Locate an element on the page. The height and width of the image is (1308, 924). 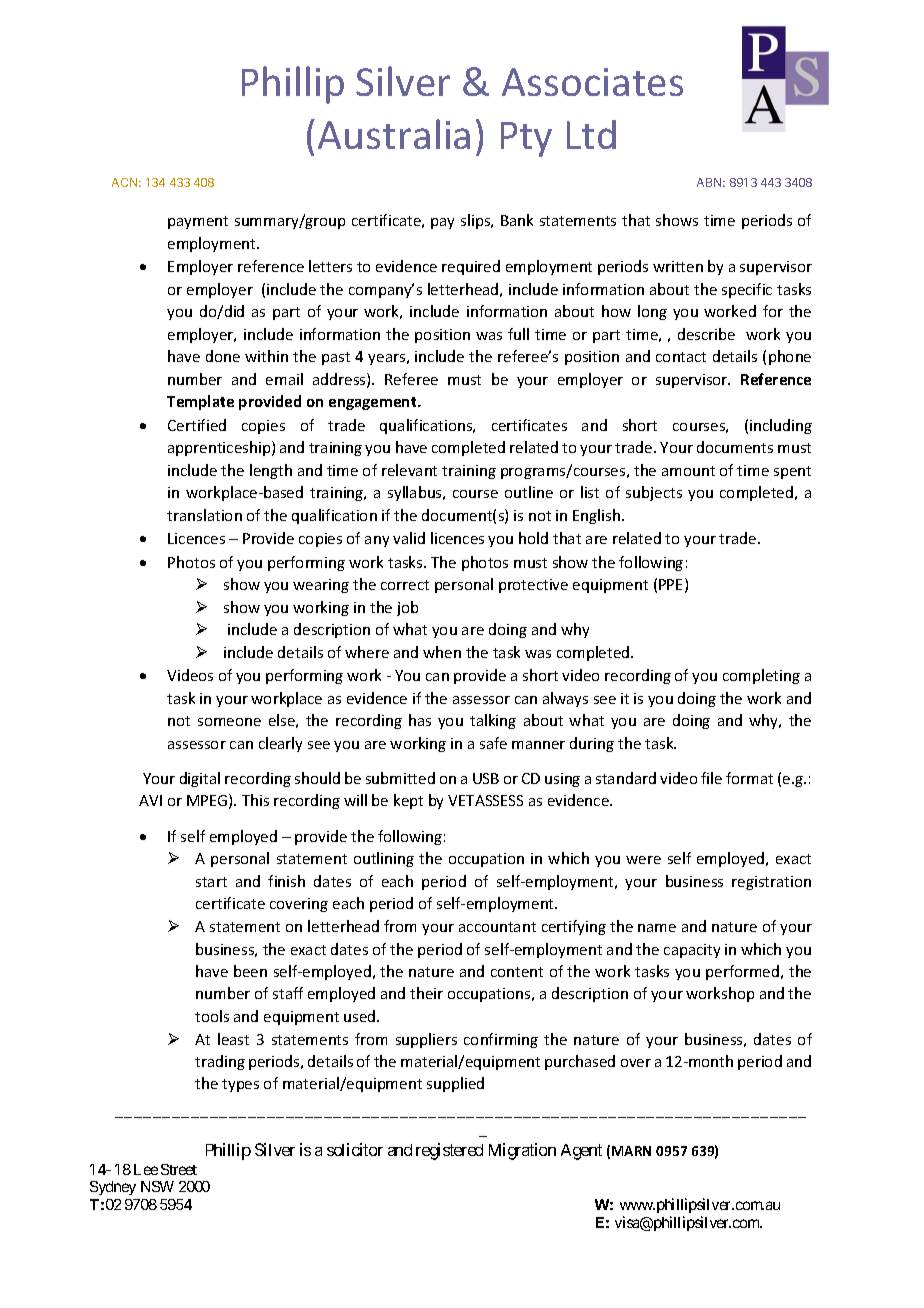
Ltd is located at coordinates (591, 134).
